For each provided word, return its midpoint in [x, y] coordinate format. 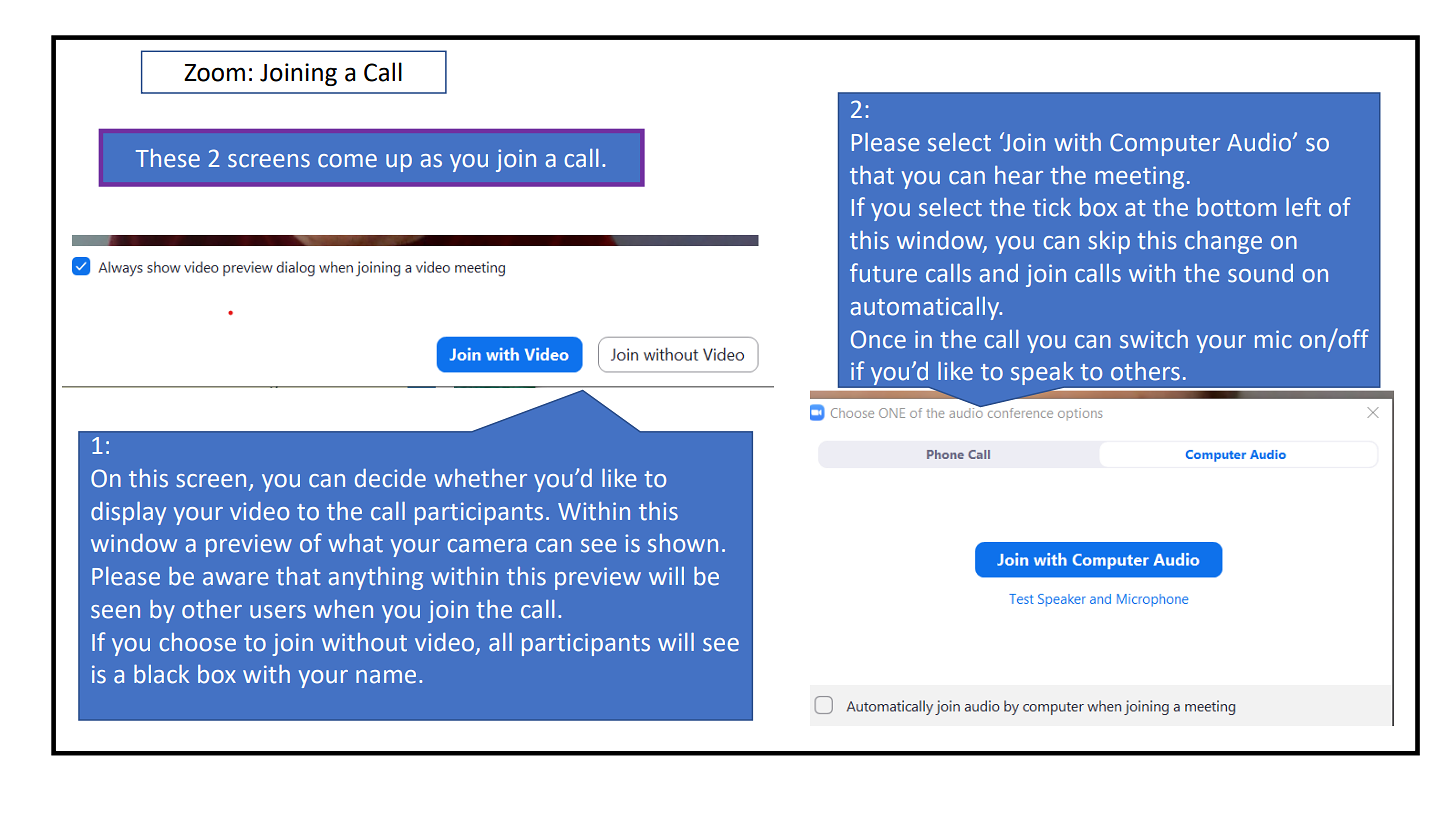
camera [487, 546]
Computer [1165, 144]
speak [1042, 373]
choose [198, 642]
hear [1019, 175]
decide [390, 478]
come [347, 161]
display [128, 513]
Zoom [214, 73]
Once [878, 339]
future [883, 273]
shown [683, 543]
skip [1109, 242]
